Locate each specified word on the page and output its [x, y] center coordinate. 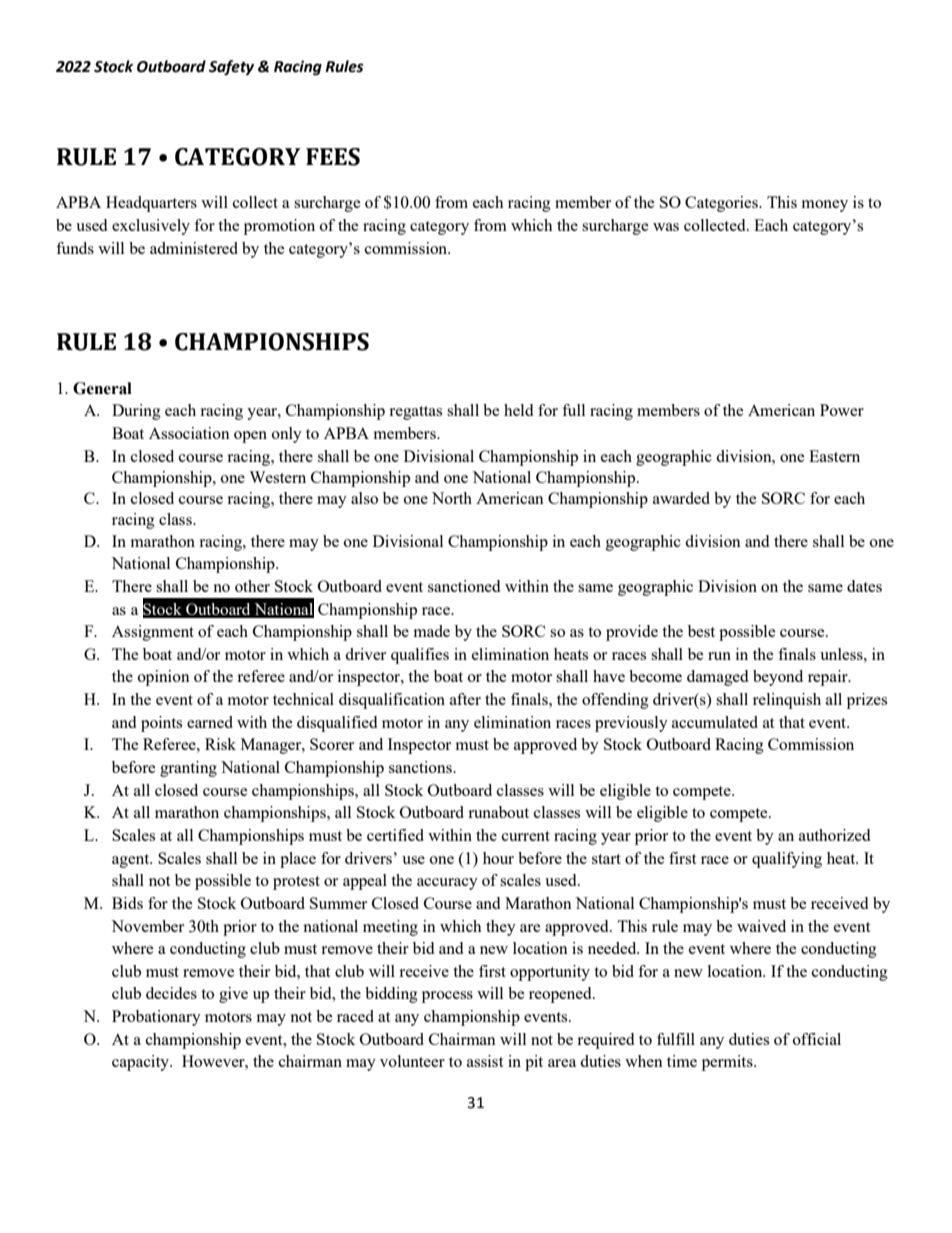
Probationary [156, 1018]
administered [194, 248]
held [518, 410]
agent [132, 861]
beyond [778, 678]
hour [498, 858]
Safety [231, 68]
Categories [722, 204]
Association [189, 433]
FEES [333, 157]
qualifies [420, 656]
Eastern [834, 456]
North [452, 498]
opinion [164, 678]
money [825, 206]
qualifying [787, 860]
